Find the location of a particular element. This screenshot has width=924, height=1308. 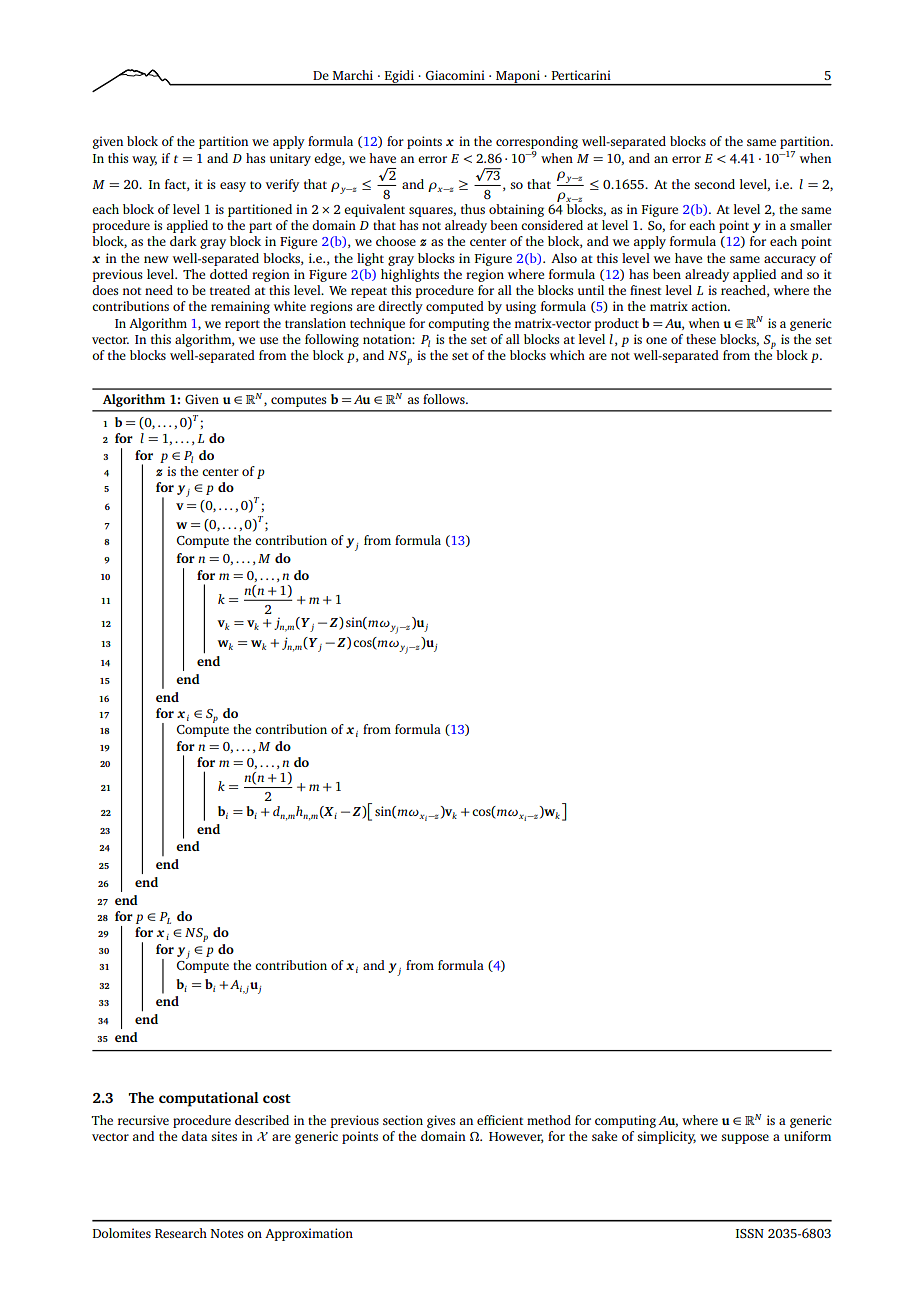

easy is located at coordinates (233, 187).
